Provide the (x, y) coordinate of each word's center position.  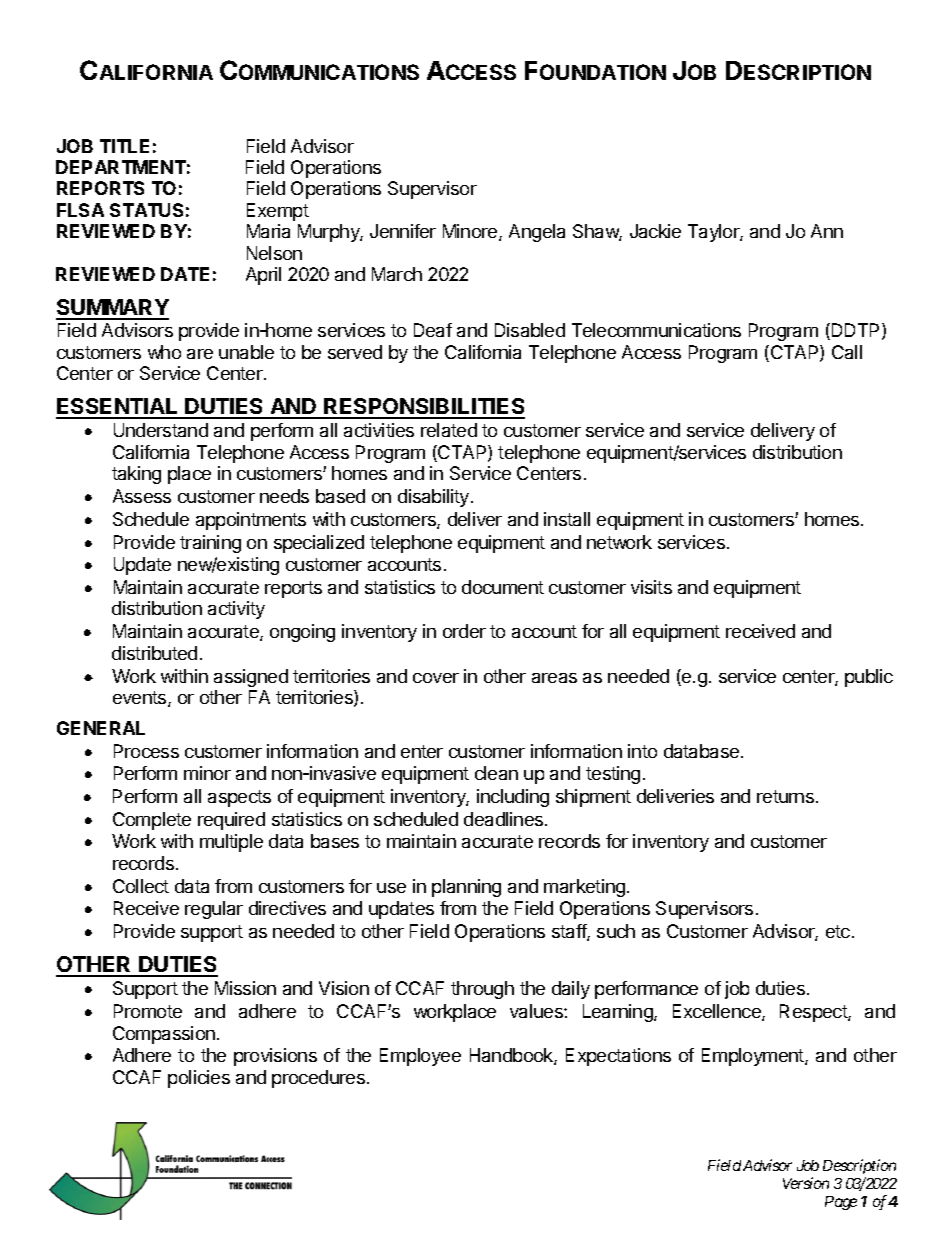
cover (436, 678)
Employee (420, 1057)
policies (199, 1079)
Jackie (655, 231)
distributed (154, 653)
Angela (537, 233)
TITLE (124, 146)
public (869, 678)
